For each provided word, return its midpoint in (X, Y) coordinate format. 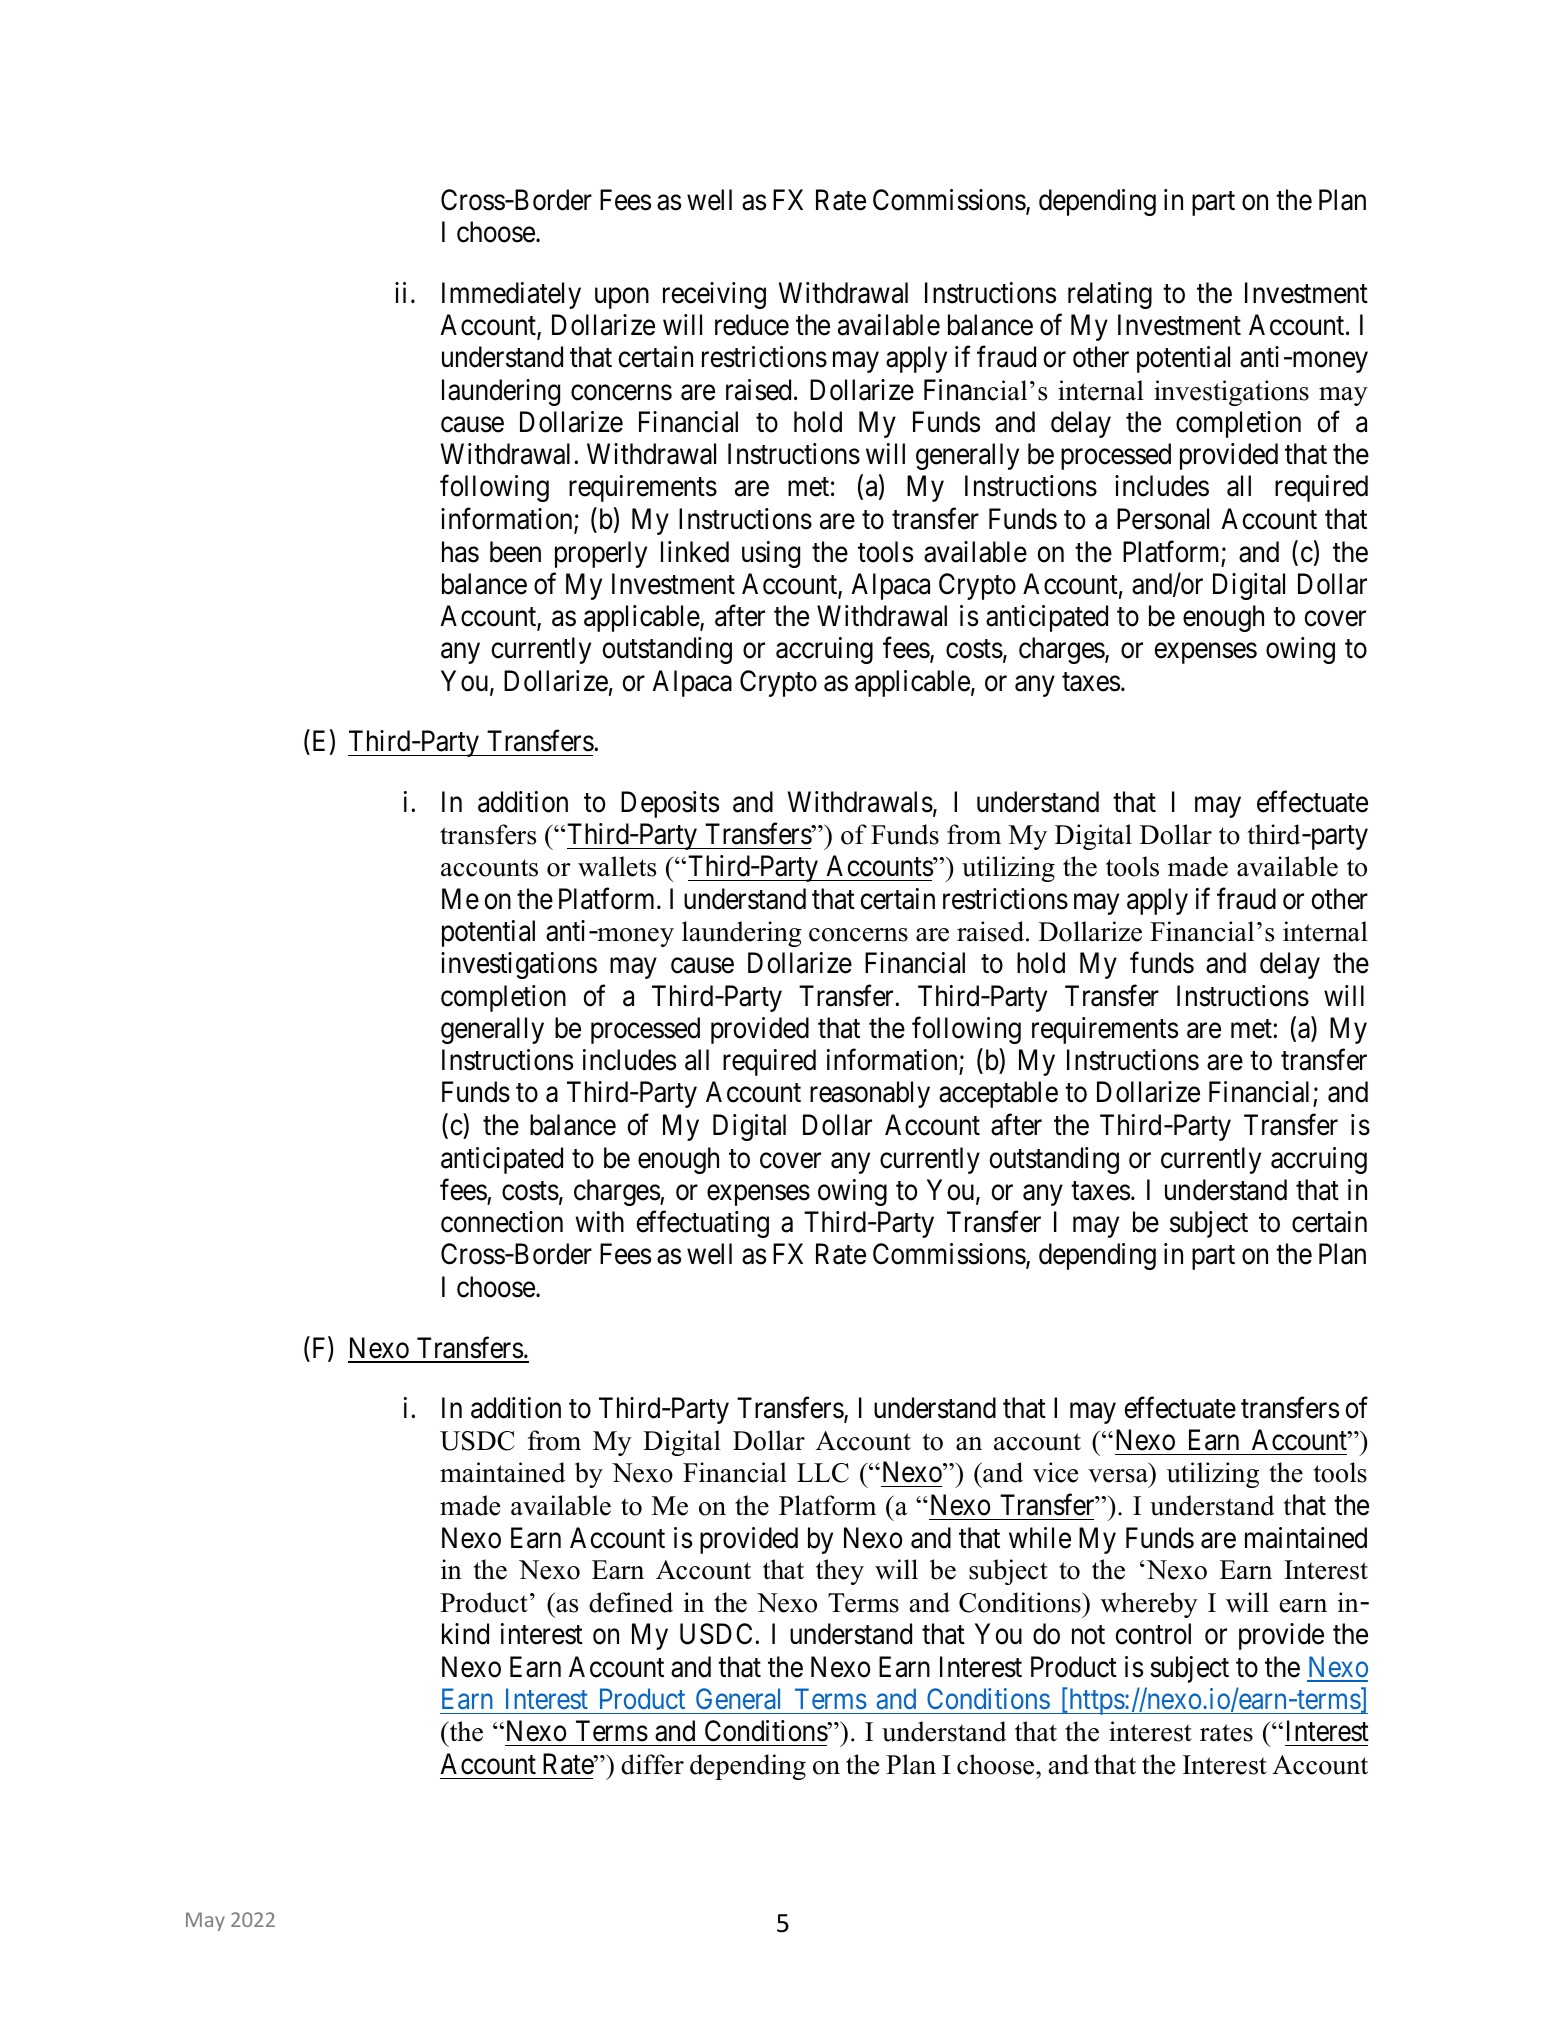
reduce (752, 325)
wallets (617, 866)
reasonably (870, 1094)
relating (1110, 295)
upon (622, 298)
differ (652, 1764)
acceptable (998, 1094)
